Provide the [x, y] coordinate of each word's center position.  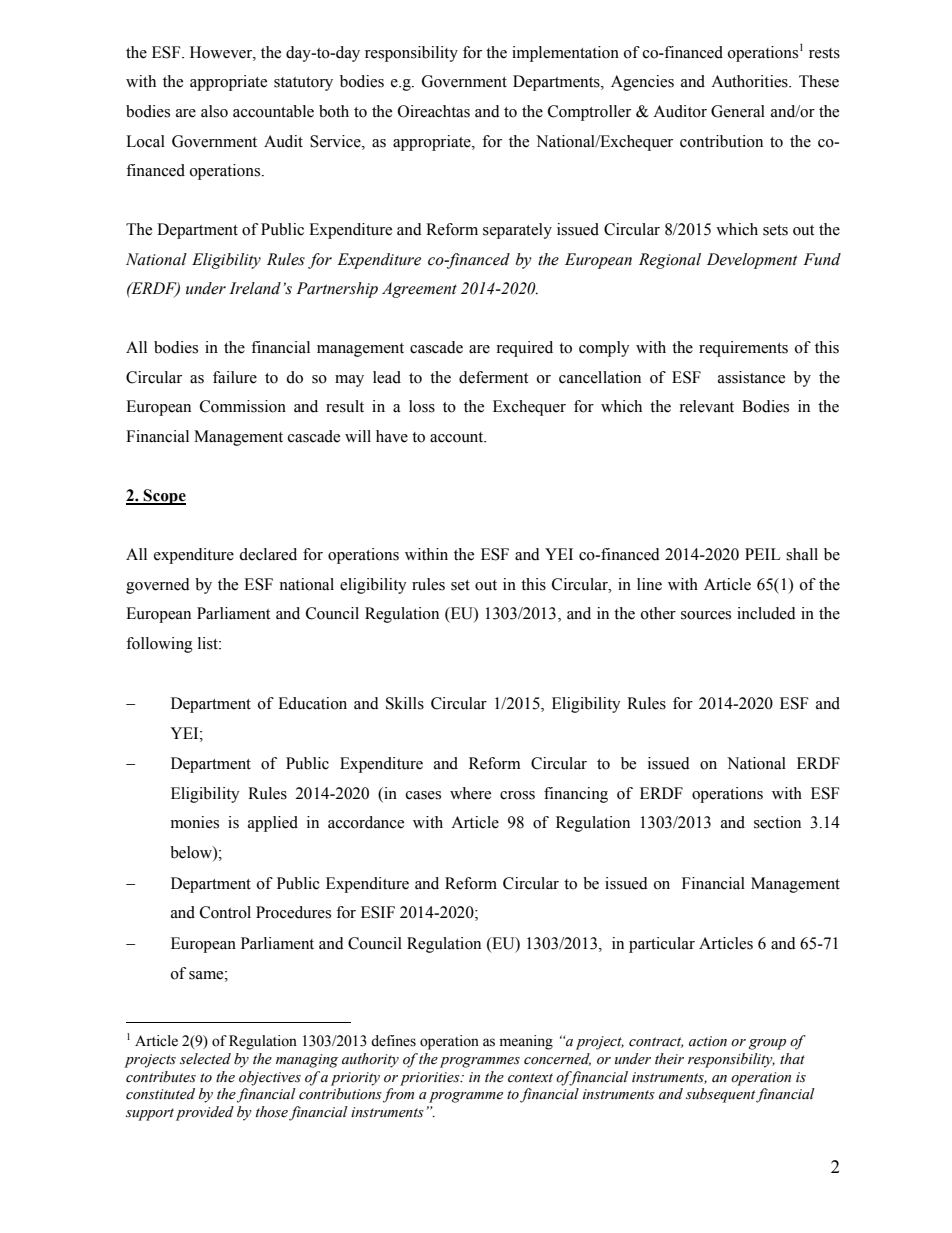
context [530, 1078]
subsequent [720, 1095]
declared [268, 554]
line [649, 584]
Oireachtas [434, 111]
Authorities [750, 81]
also [214, 111]
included [766, 613]
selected [205, 1059]
